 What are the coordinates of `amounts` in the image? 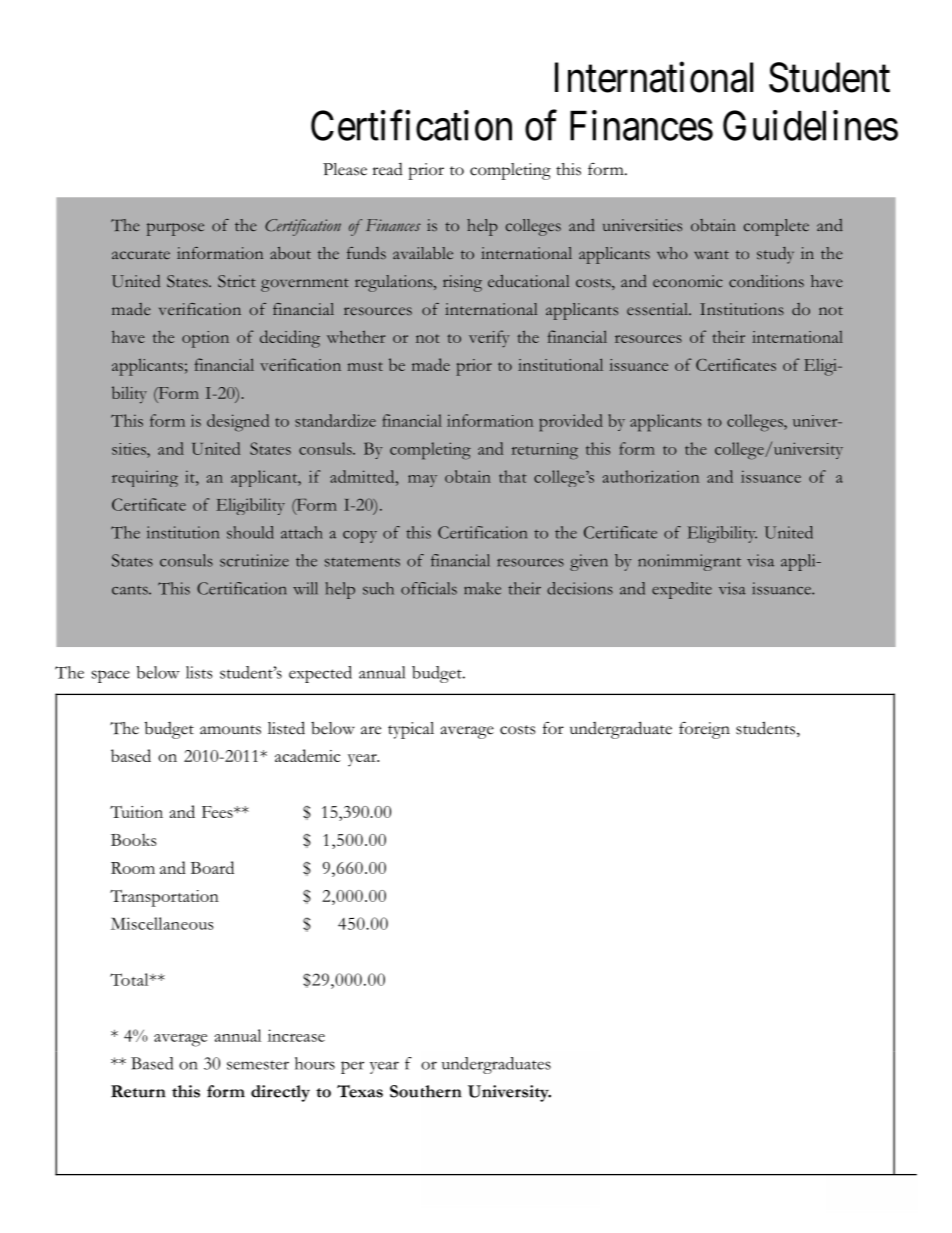 It's located at (230, 730).
